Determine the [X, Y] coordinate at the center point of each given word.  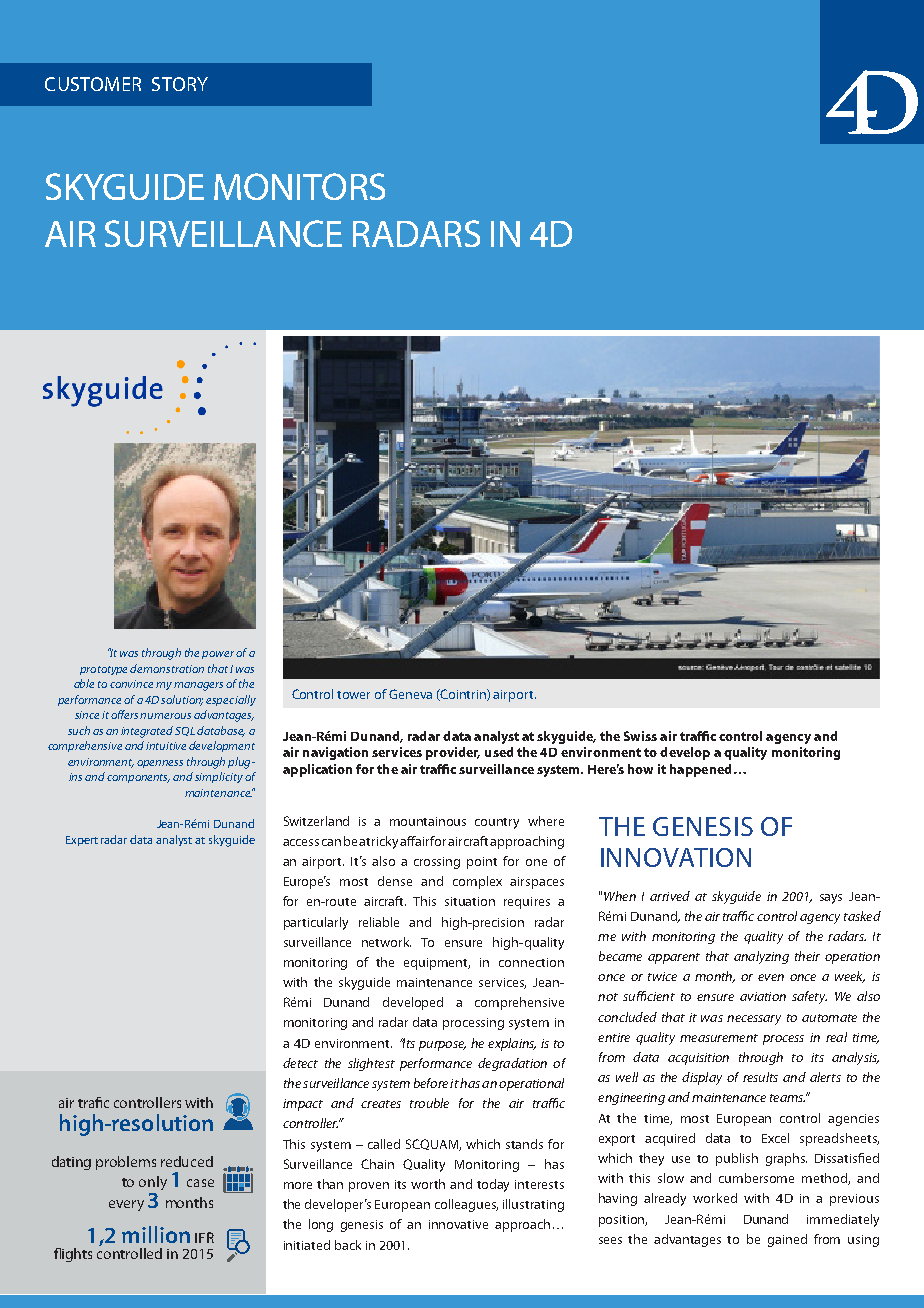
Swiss [640, 736]
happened [700, 770]
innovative [458, 1224]
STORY [180, 84]
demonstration [167, 668]
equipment [437, 964]
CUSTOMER [93, 84]
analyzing [761, 957]
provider [453, 753]
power [218, 655]
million [156, 1234]
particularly [316, 923]
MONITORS [299, 186]
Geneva [410, 694]
